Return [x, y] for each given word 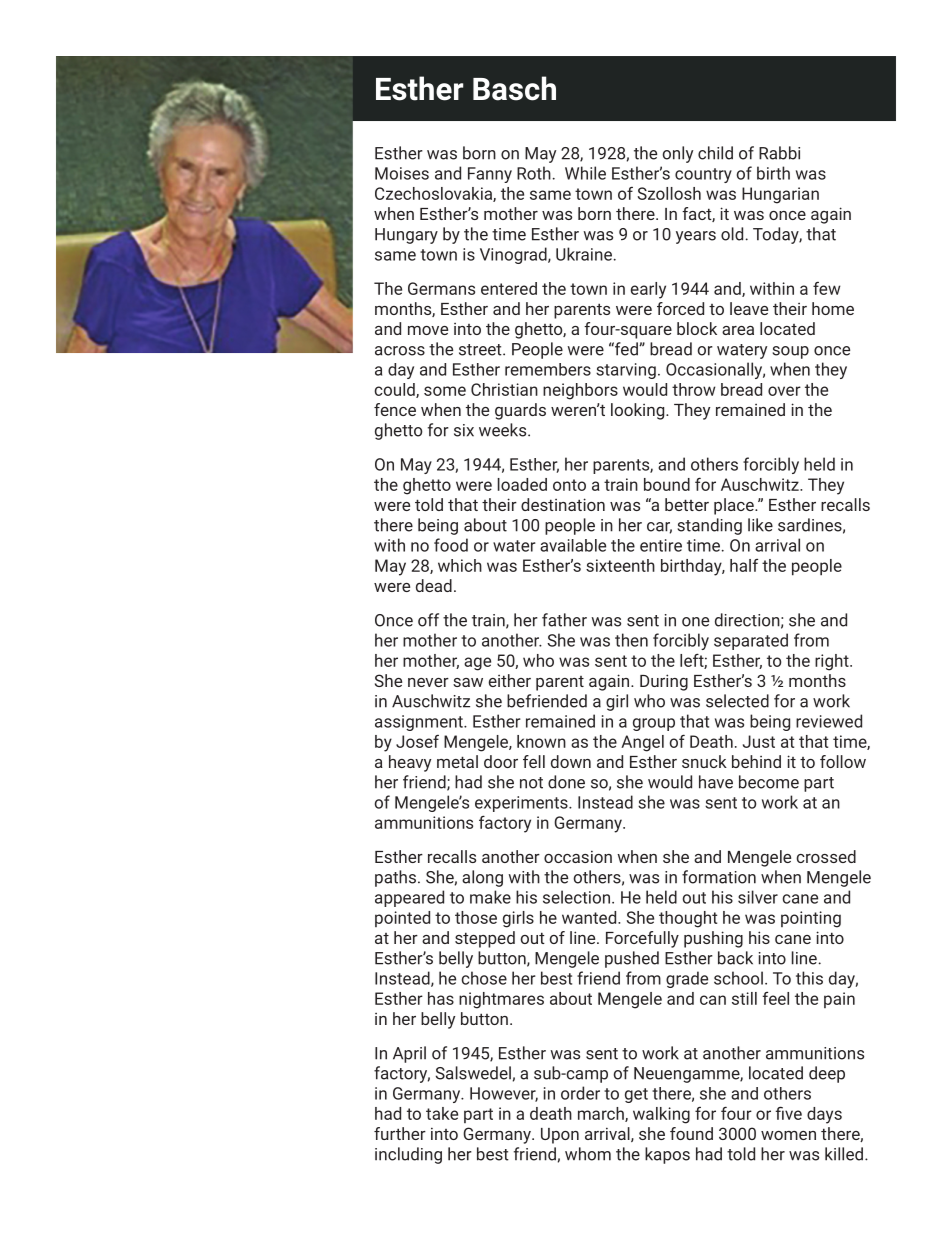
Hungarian [780, 195]
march [602, 1114]
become [769, 782]
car [659, 528]
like [760, 525]
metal [457, 761]
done [566, 782]
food [451, 545]
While [585, 173]
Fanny [490, 175]
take [442, 1113]
